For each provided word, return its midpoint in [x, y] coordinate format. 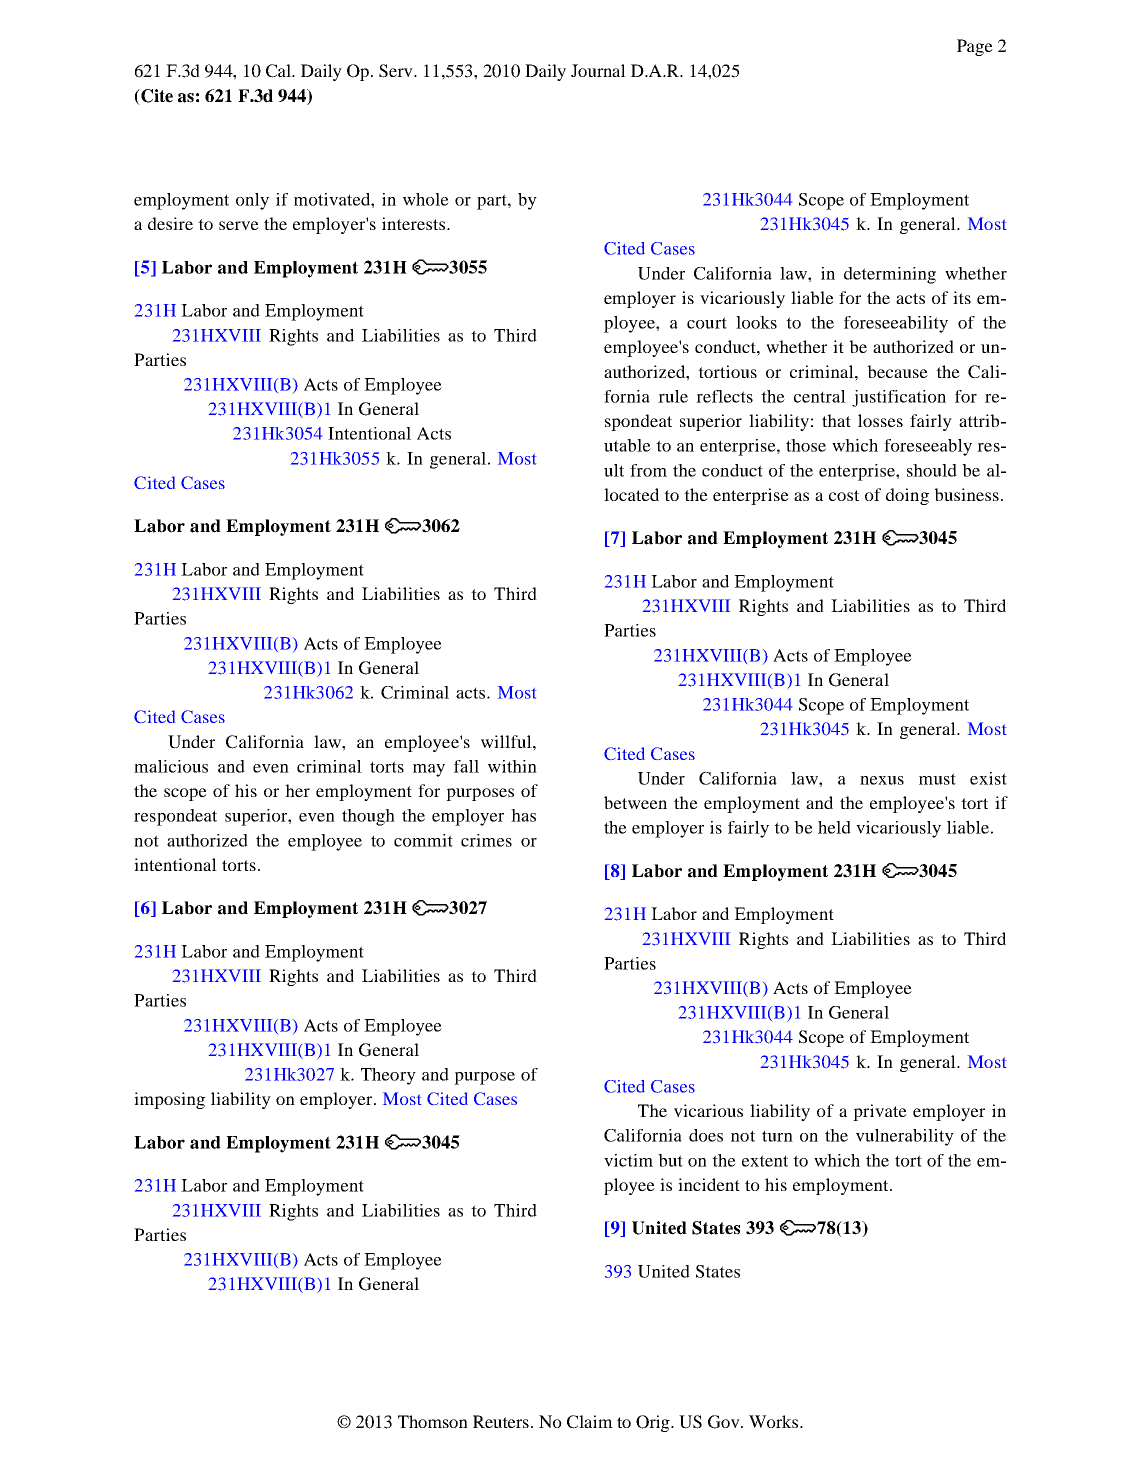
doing [907, 496]
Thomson [433, 1421]
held [834, 827]
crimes [486, 840]
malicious [171, 766]
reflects [724, 396]
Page [975, 47]
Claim [590, 1422]
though [368, 817]
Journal [598, 70]
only [252, 201]
